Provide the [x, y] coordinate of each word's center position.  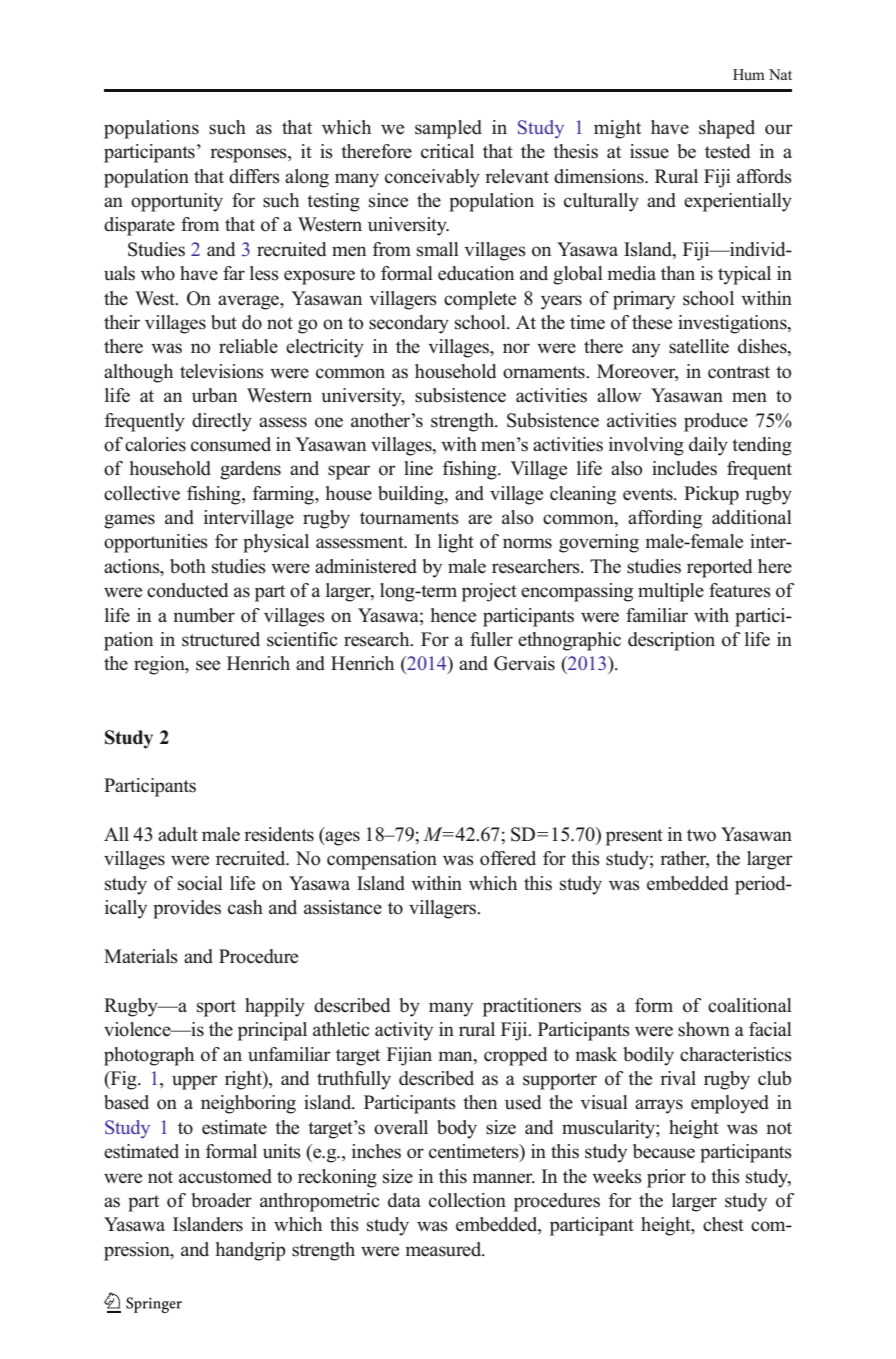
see [208, 665]
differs [254, 176]
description [671, 641]
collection [467, 1200]
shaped [727, 129]
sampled [448, 129]
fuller [491, 639]
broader [221, 1200]
